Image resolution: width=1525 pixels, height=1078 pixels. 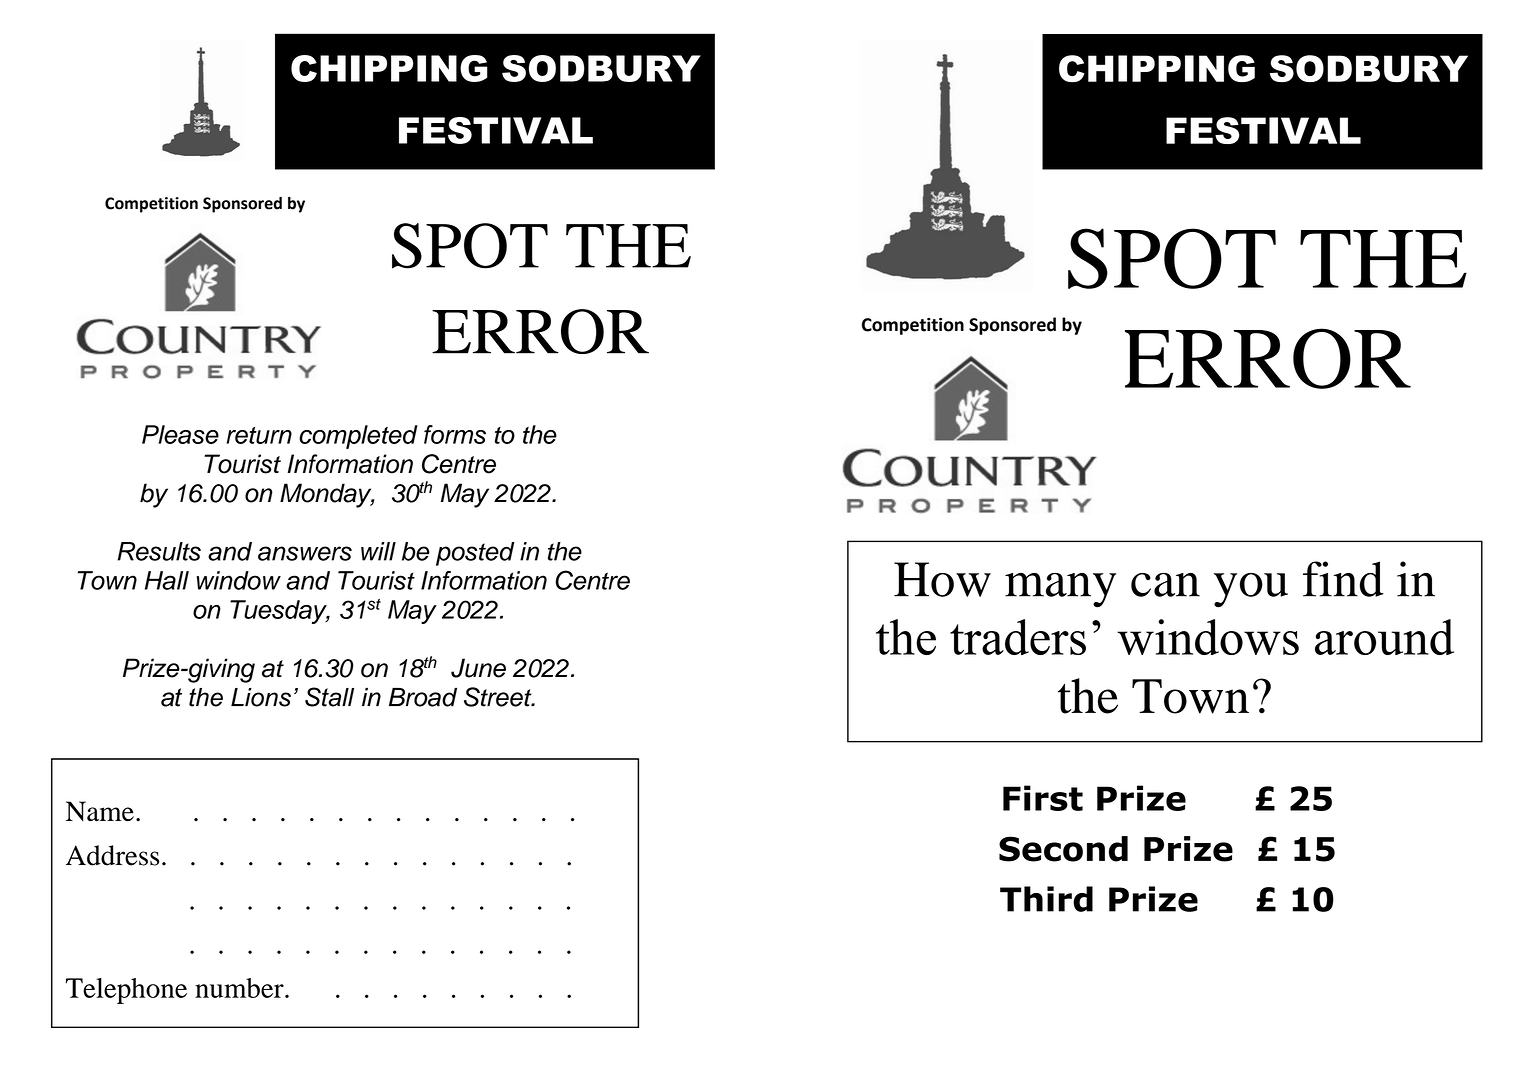 What do you see at coordinates (1046, 899) in the page?
I see `Third` at bounding box center [1046, 899].
